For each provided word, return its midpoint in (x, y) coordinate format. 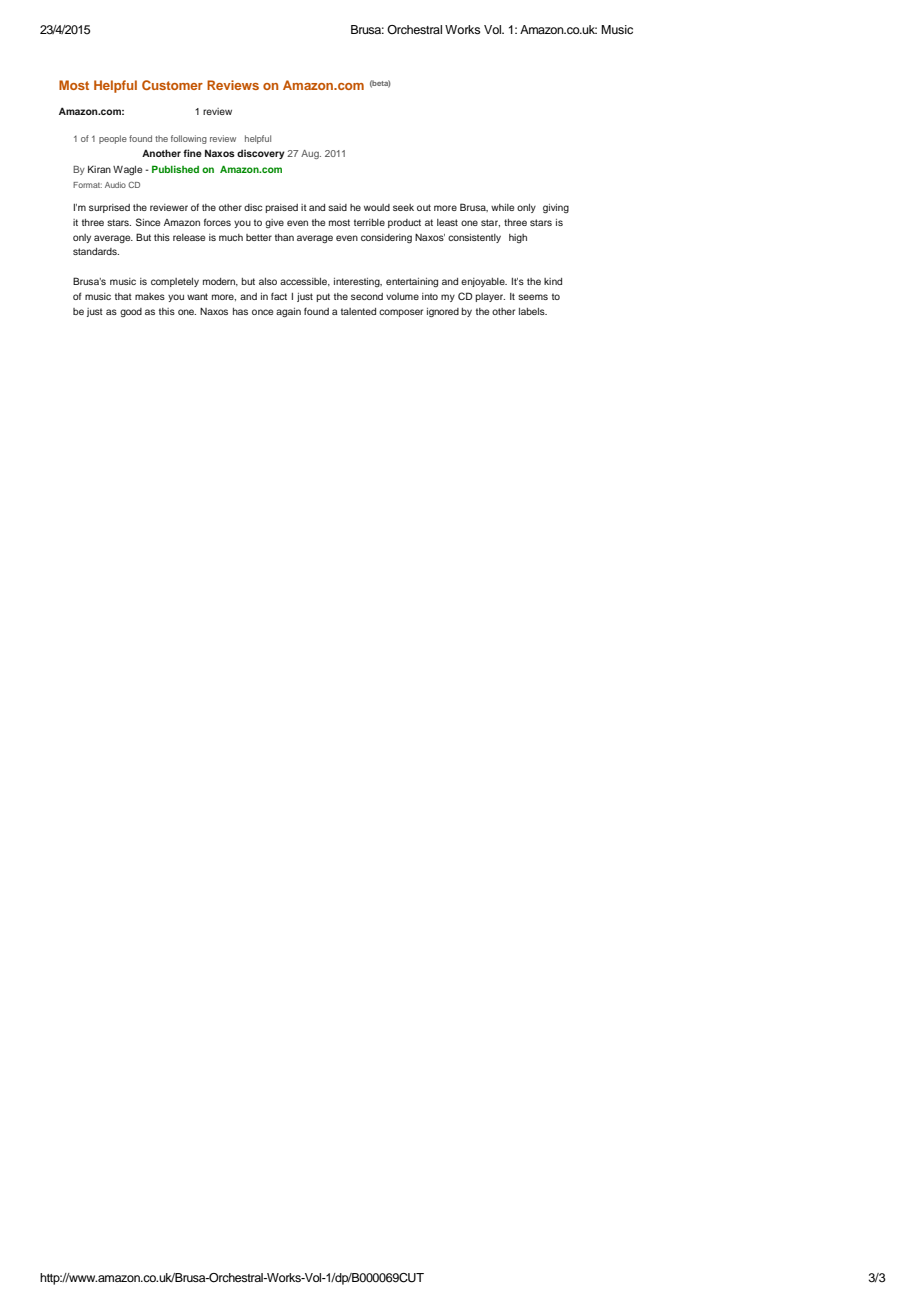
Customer (172, 85)
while (502, 207)
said (337, 207)
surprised (109, 208)
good (131, 312)
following (189, 139)
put (323, 297)
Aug (311, 154)
